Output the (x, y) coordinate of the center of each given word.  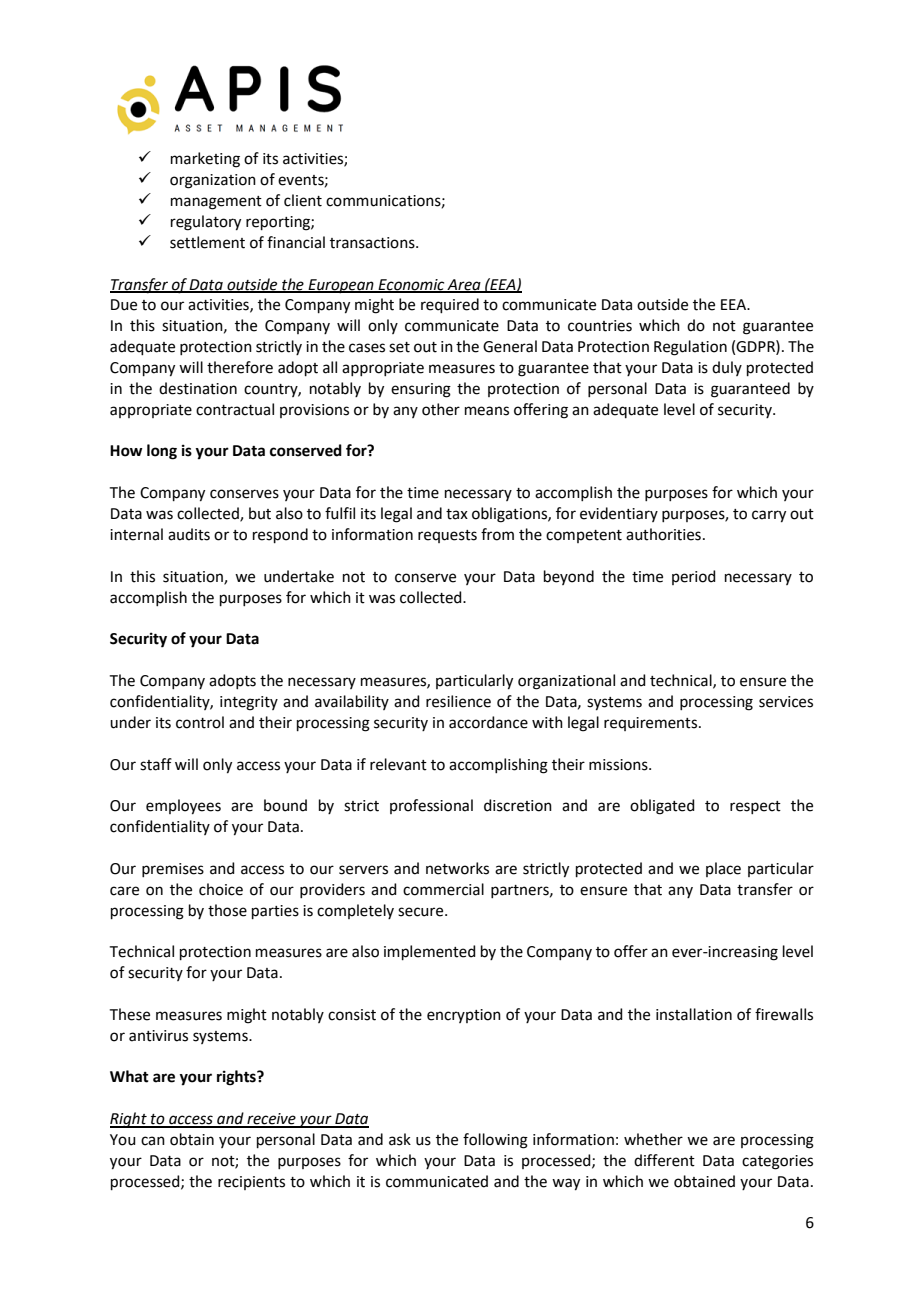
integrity (249, 703)
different (664, 1160)
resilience (458, 701)
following (495, 1141)
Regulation (690, 348)
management (216, 203)
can (153, 1141)
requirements (652, 724)
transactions (373, 243)
